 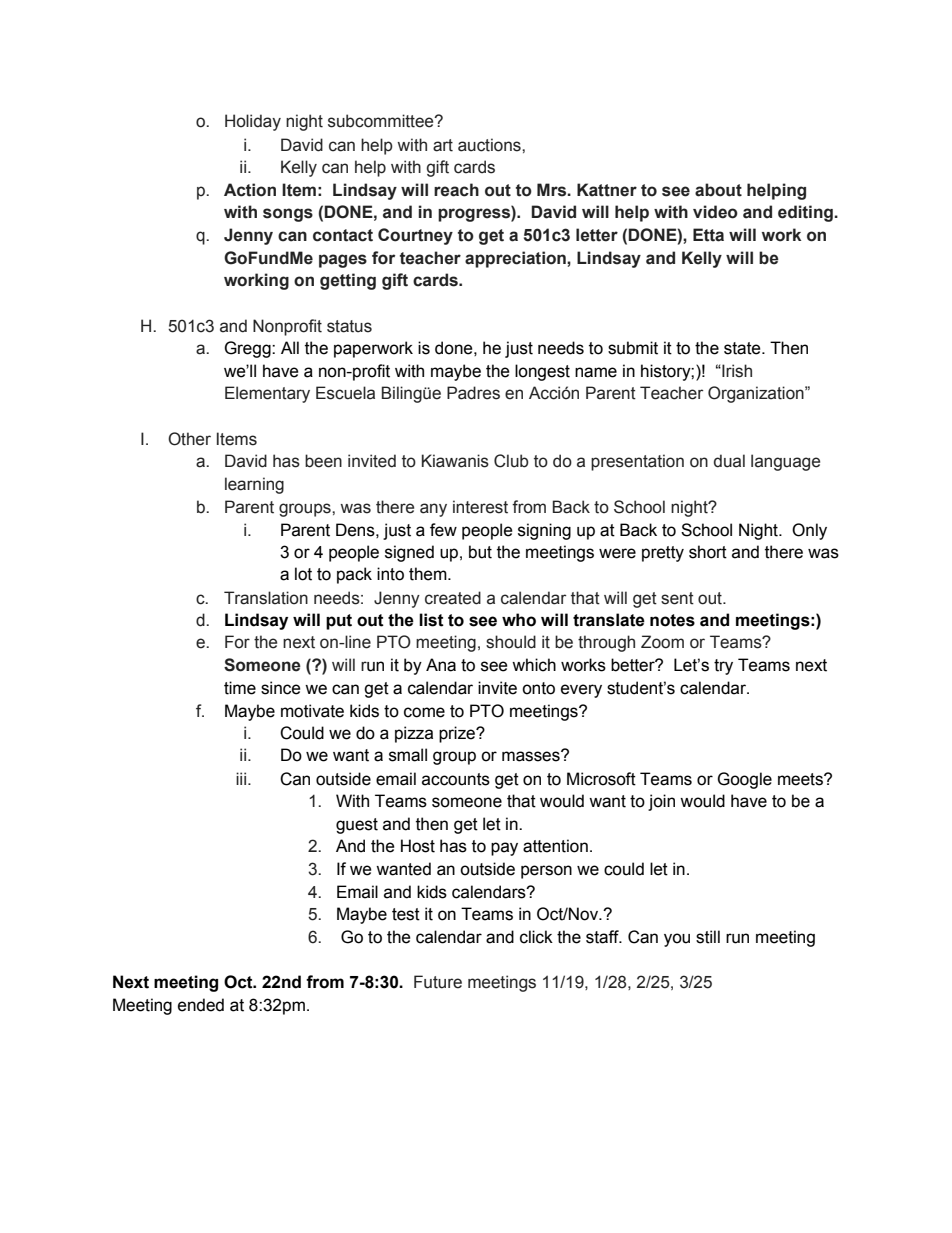 What do you see at coordinates (490, 145) in the page?
I see `auctions` at bounding box center [490, 145].
